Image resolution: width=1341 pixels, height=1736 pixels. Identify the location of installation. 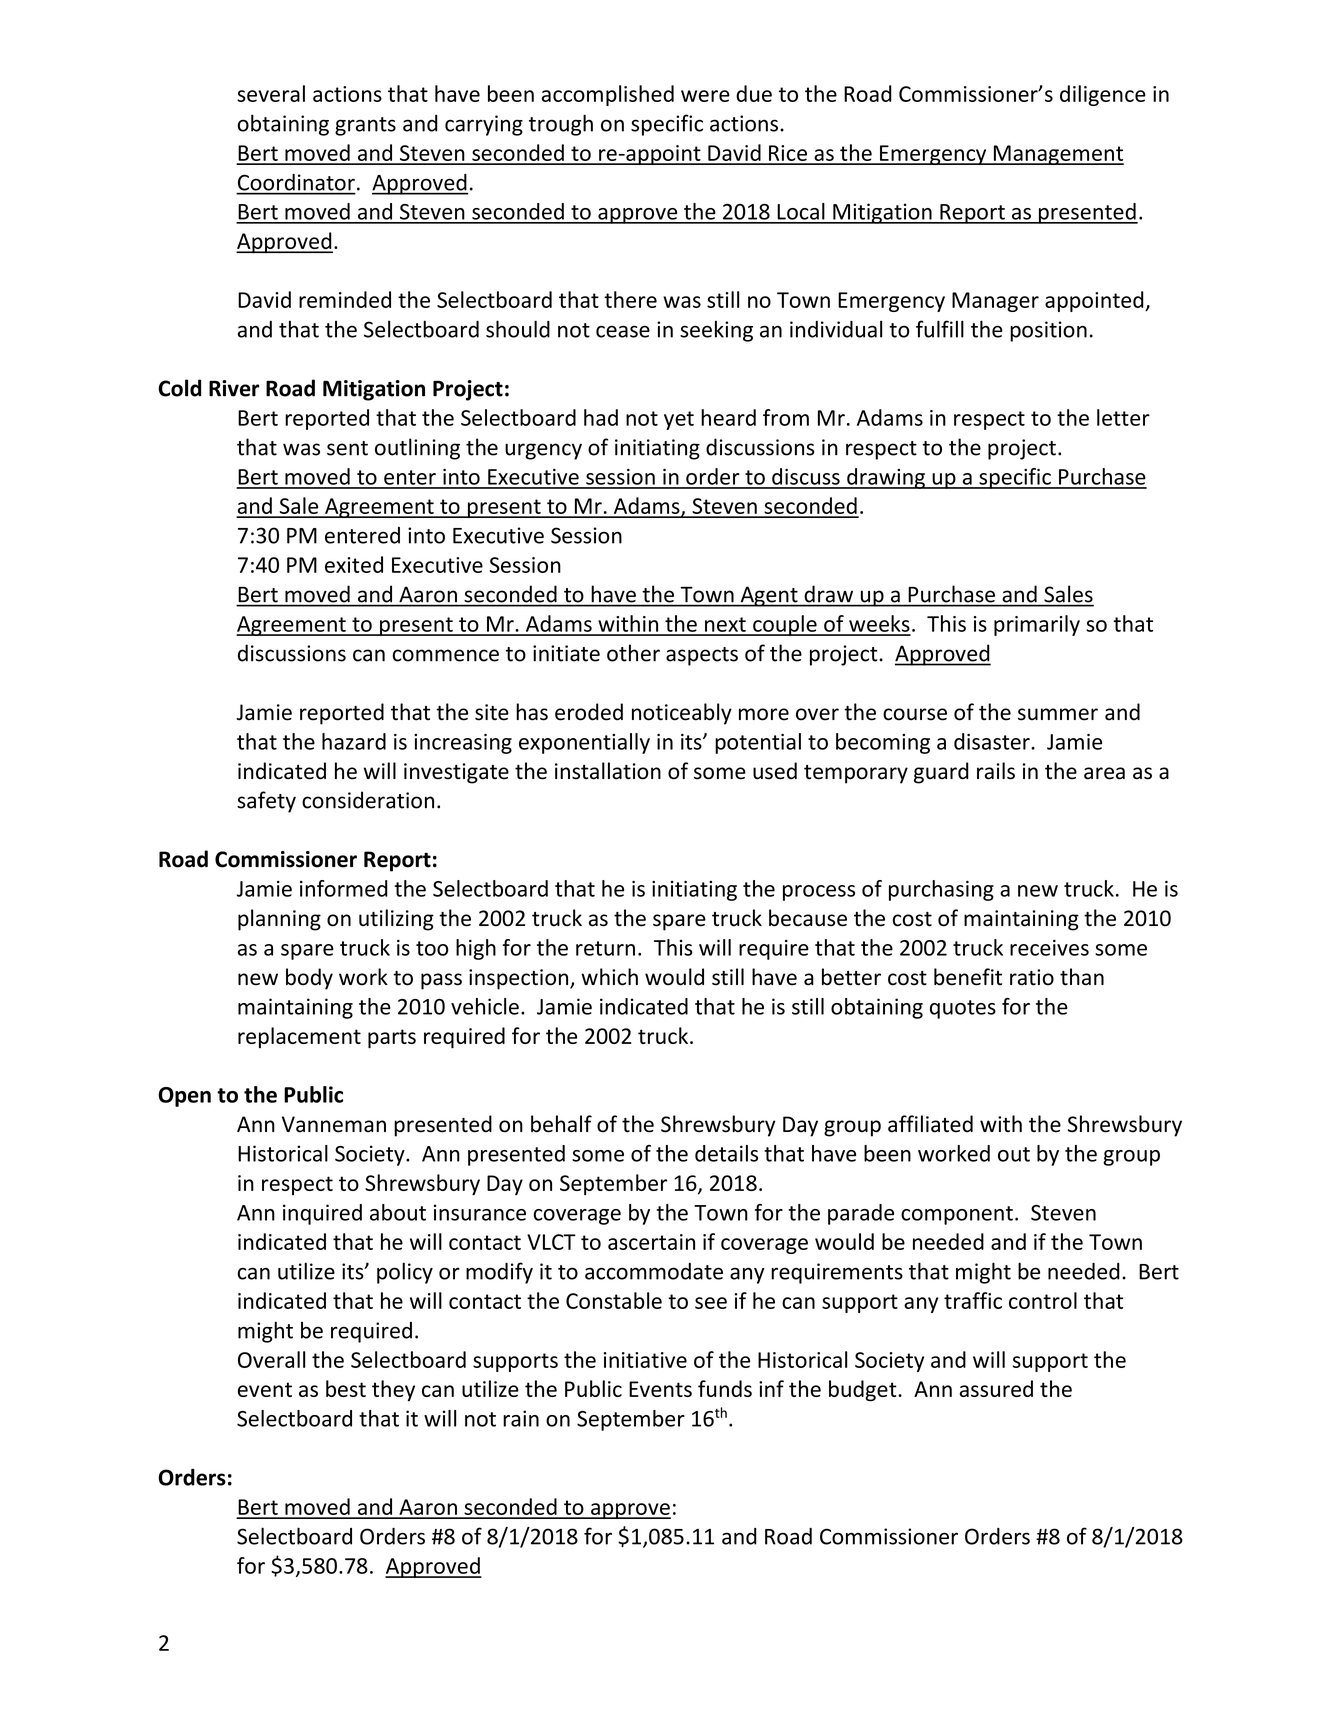
(608, 771).
